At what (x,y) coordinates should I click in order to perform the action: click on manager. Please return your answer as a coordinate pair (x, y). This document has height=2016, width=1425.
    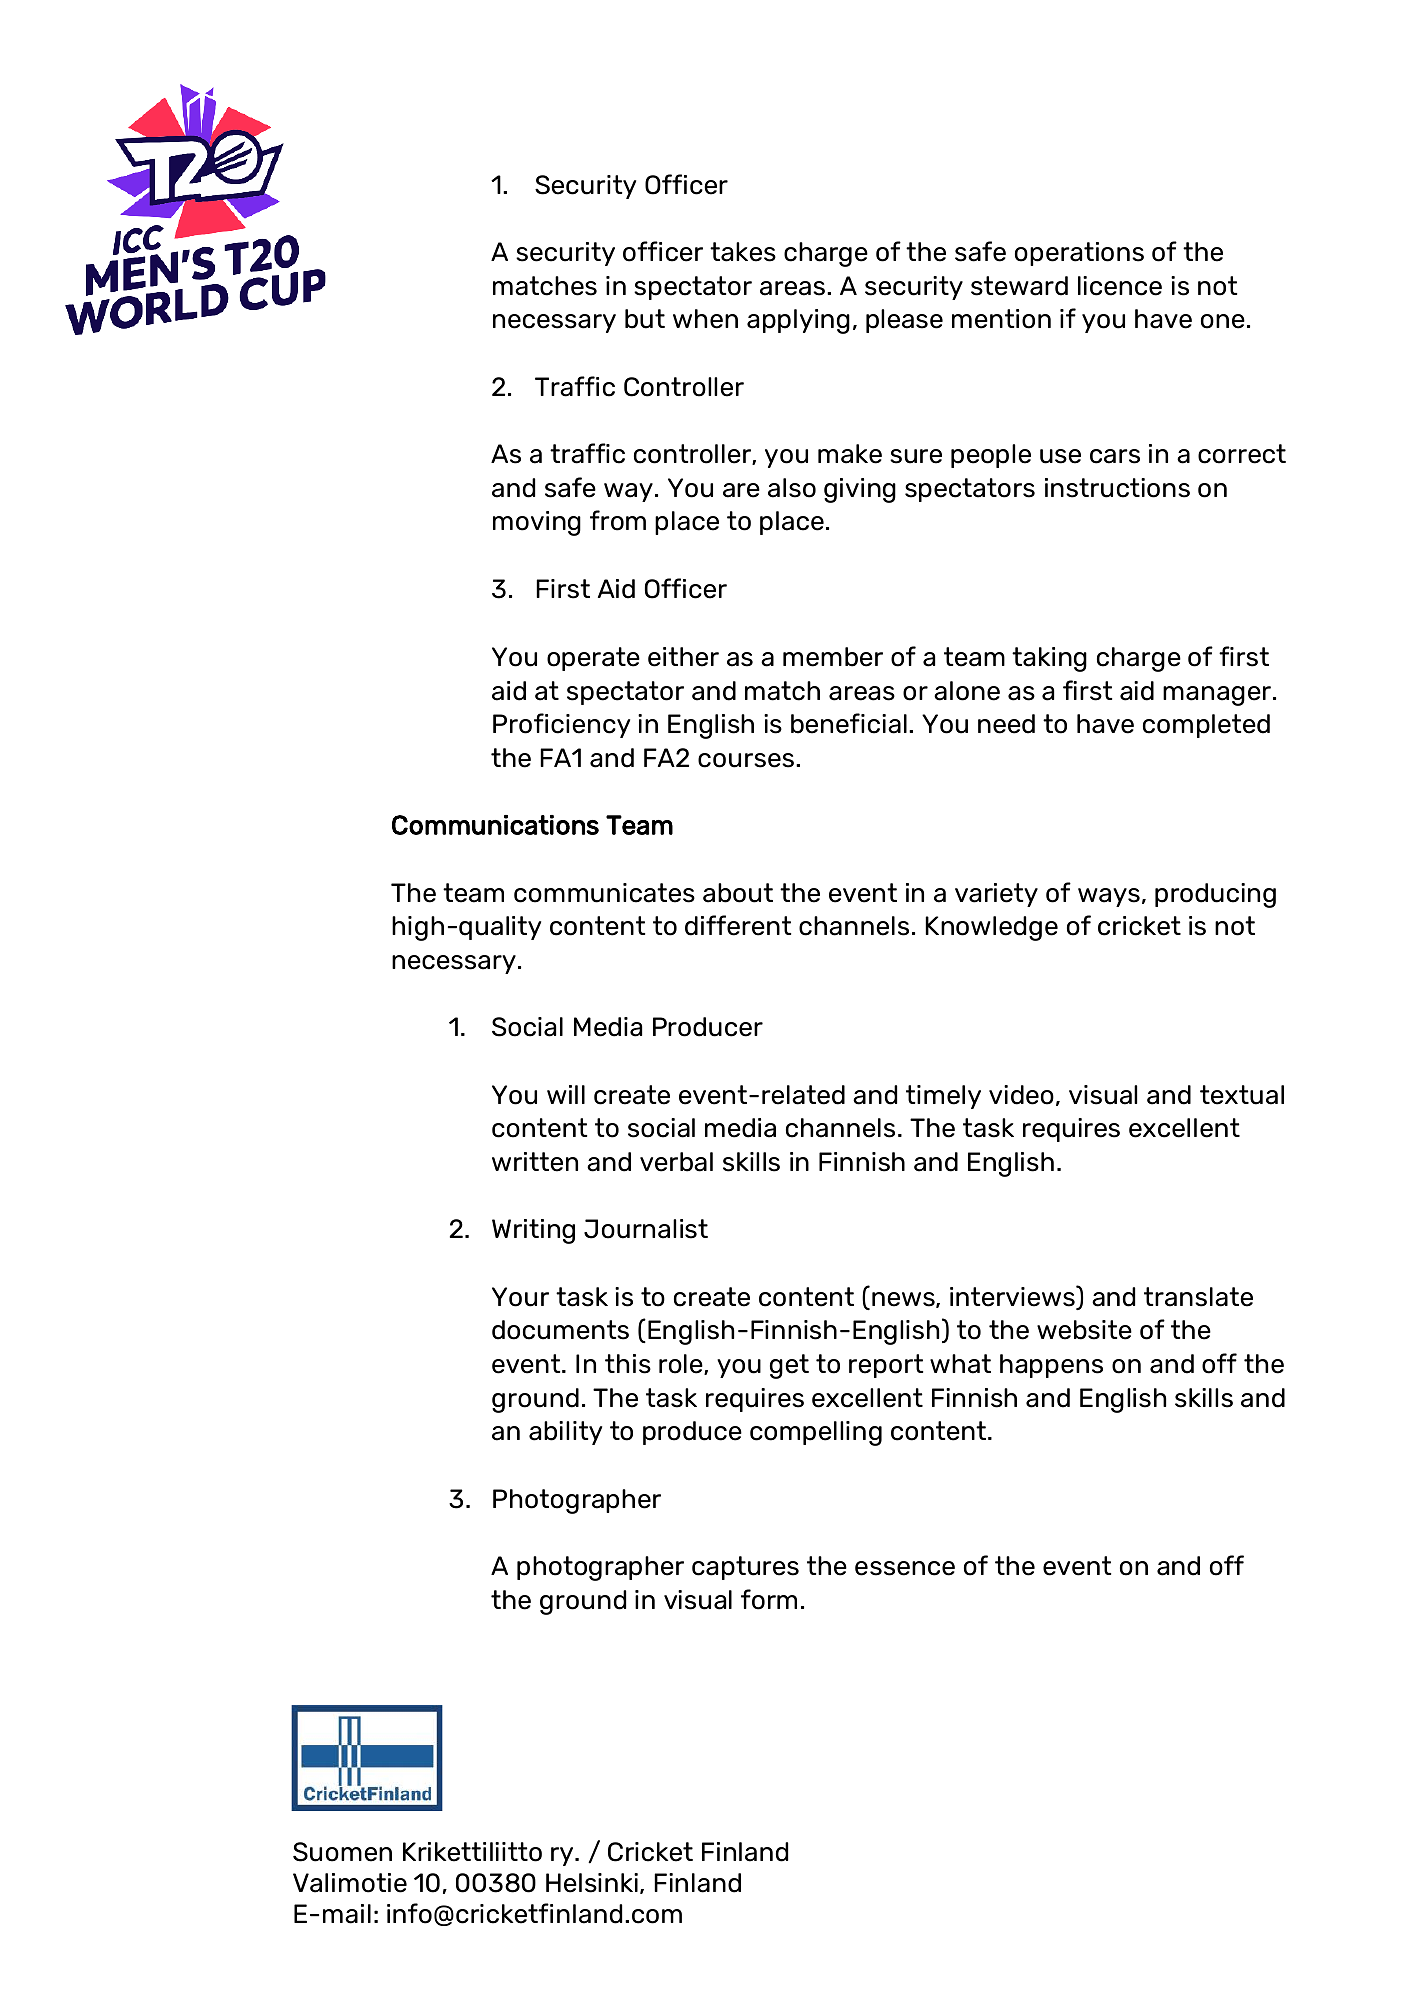
    Looking at the image, I should click on (1217, 696).
